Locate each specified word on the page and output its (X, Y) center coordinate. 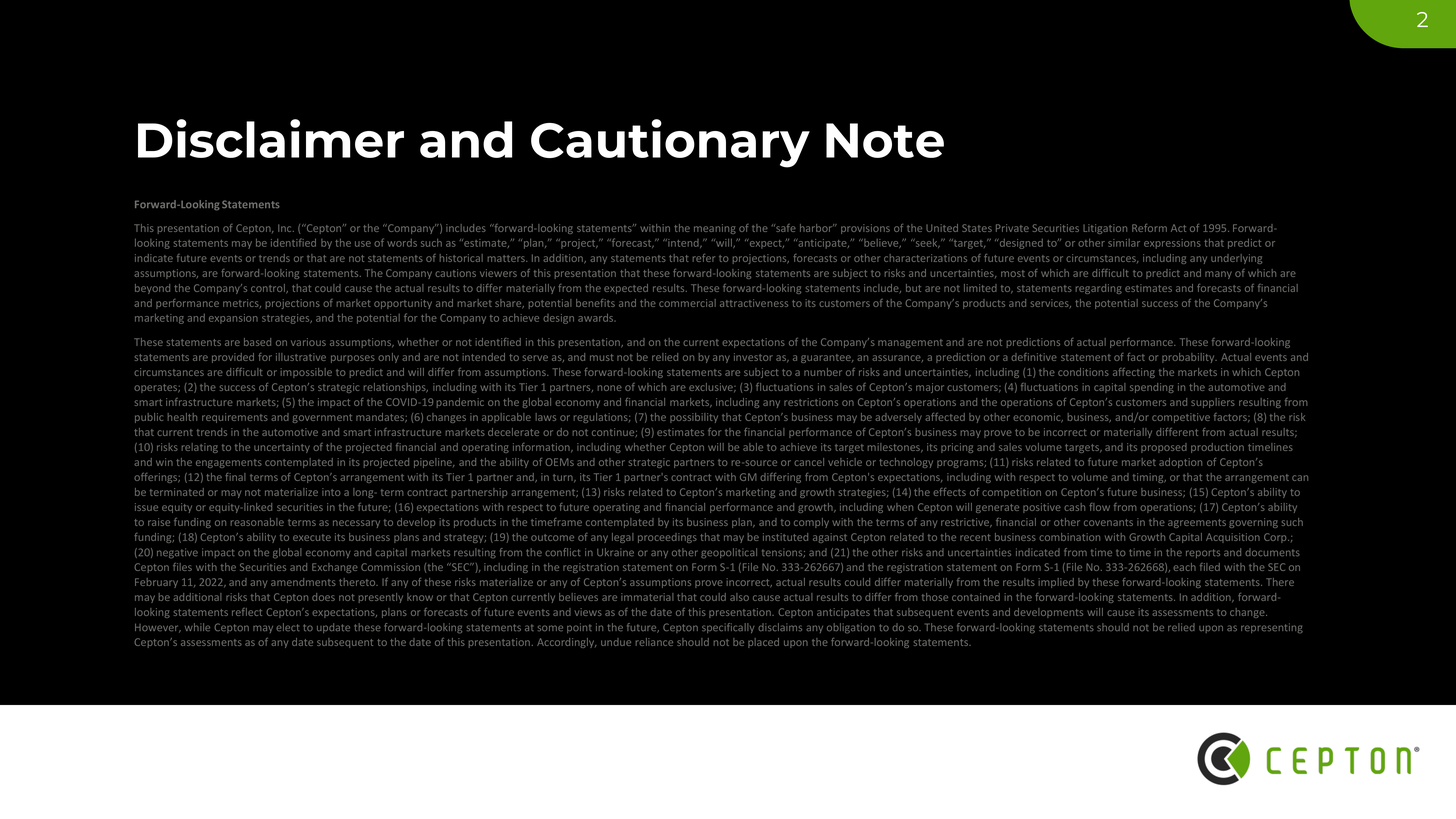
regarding (1099, 289)
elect (287, 627)
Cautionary (670, 143)
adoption (1180, 463)
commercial (687, 303)
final (235, 477)
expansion (233, 319)
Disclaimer (271, 138)
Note (885, 140)
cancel (809, 462)
